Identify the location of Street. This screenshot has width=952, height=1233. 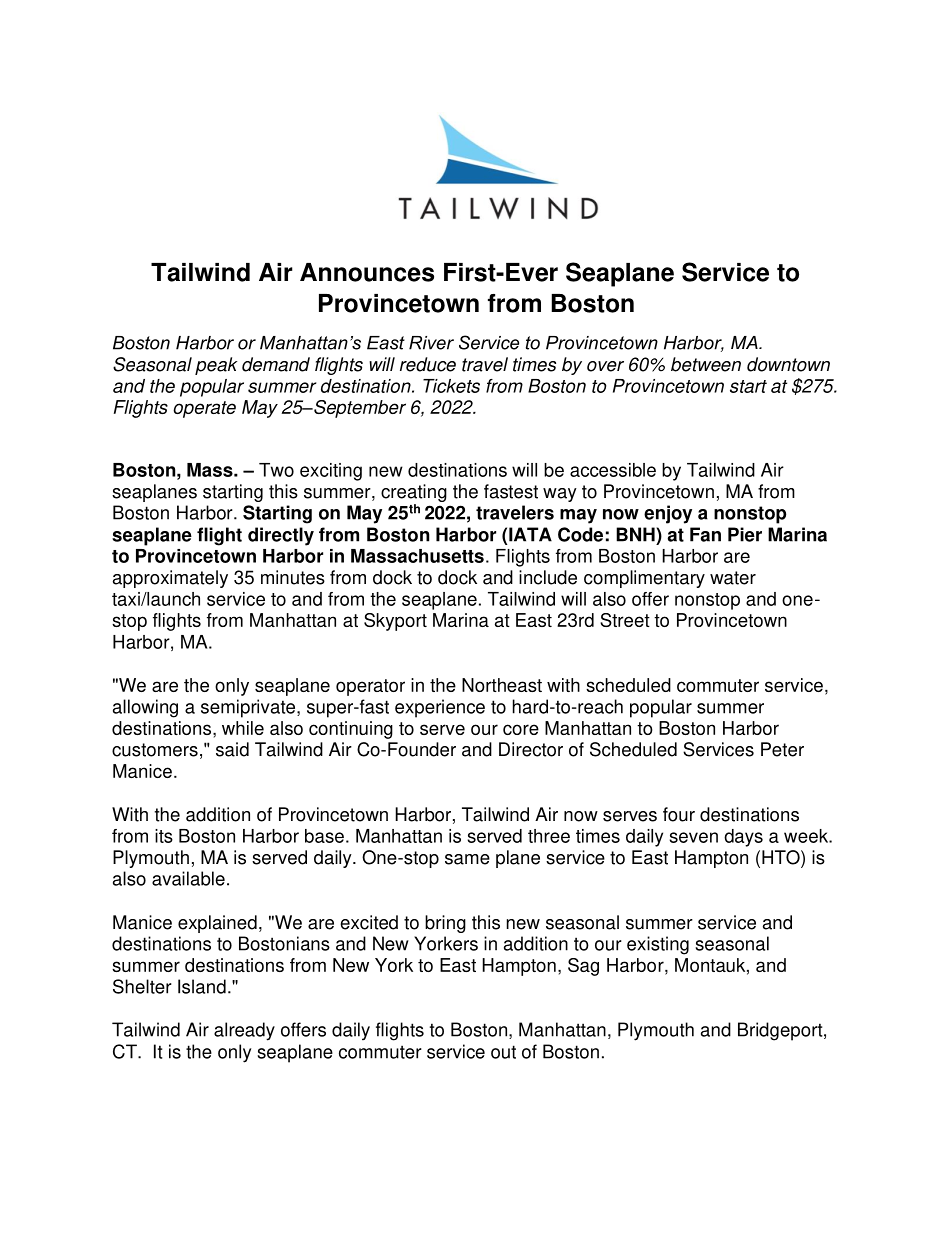
(625, 620).
